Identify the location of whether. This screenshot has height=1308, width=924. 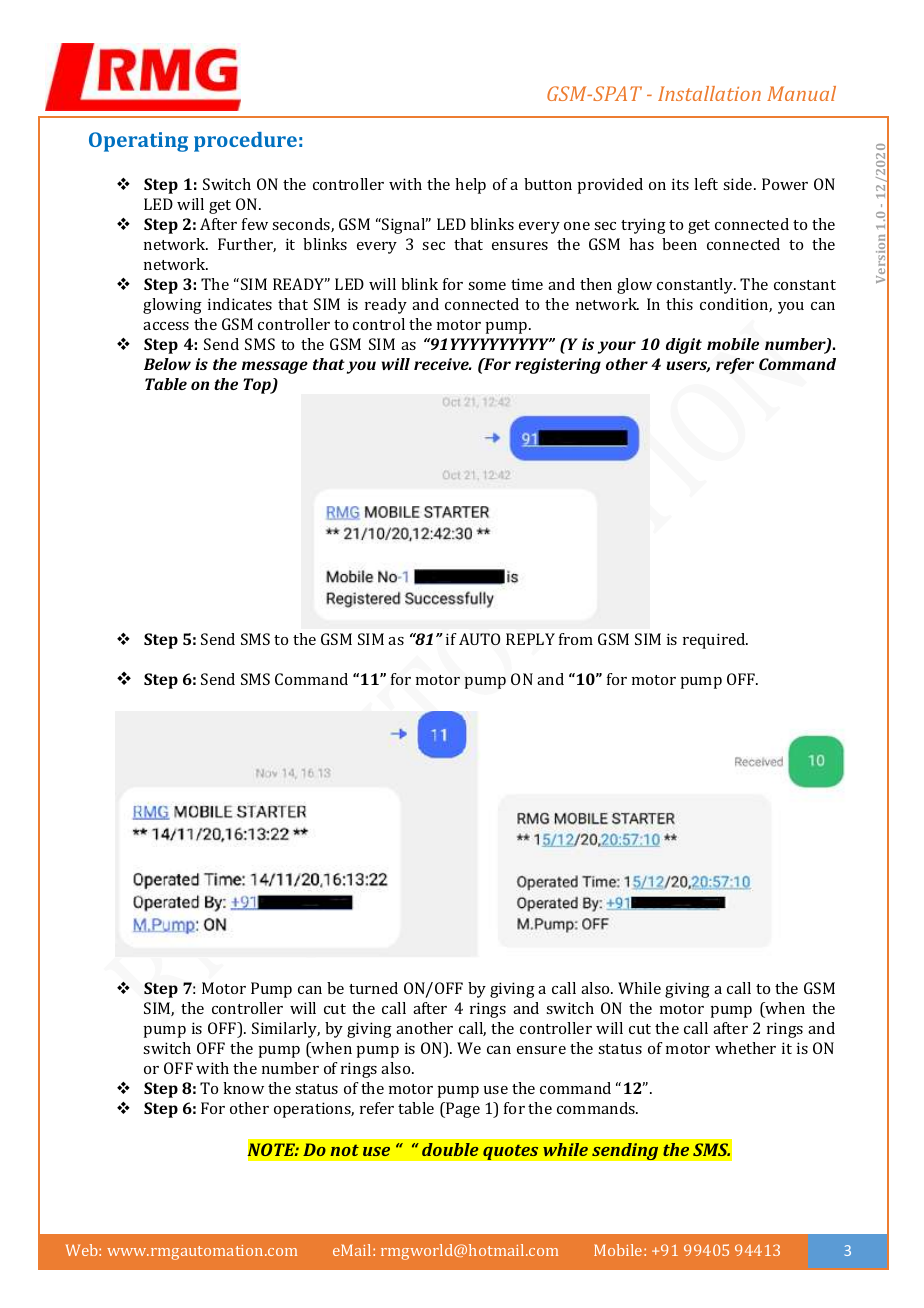
(745, 1048).
